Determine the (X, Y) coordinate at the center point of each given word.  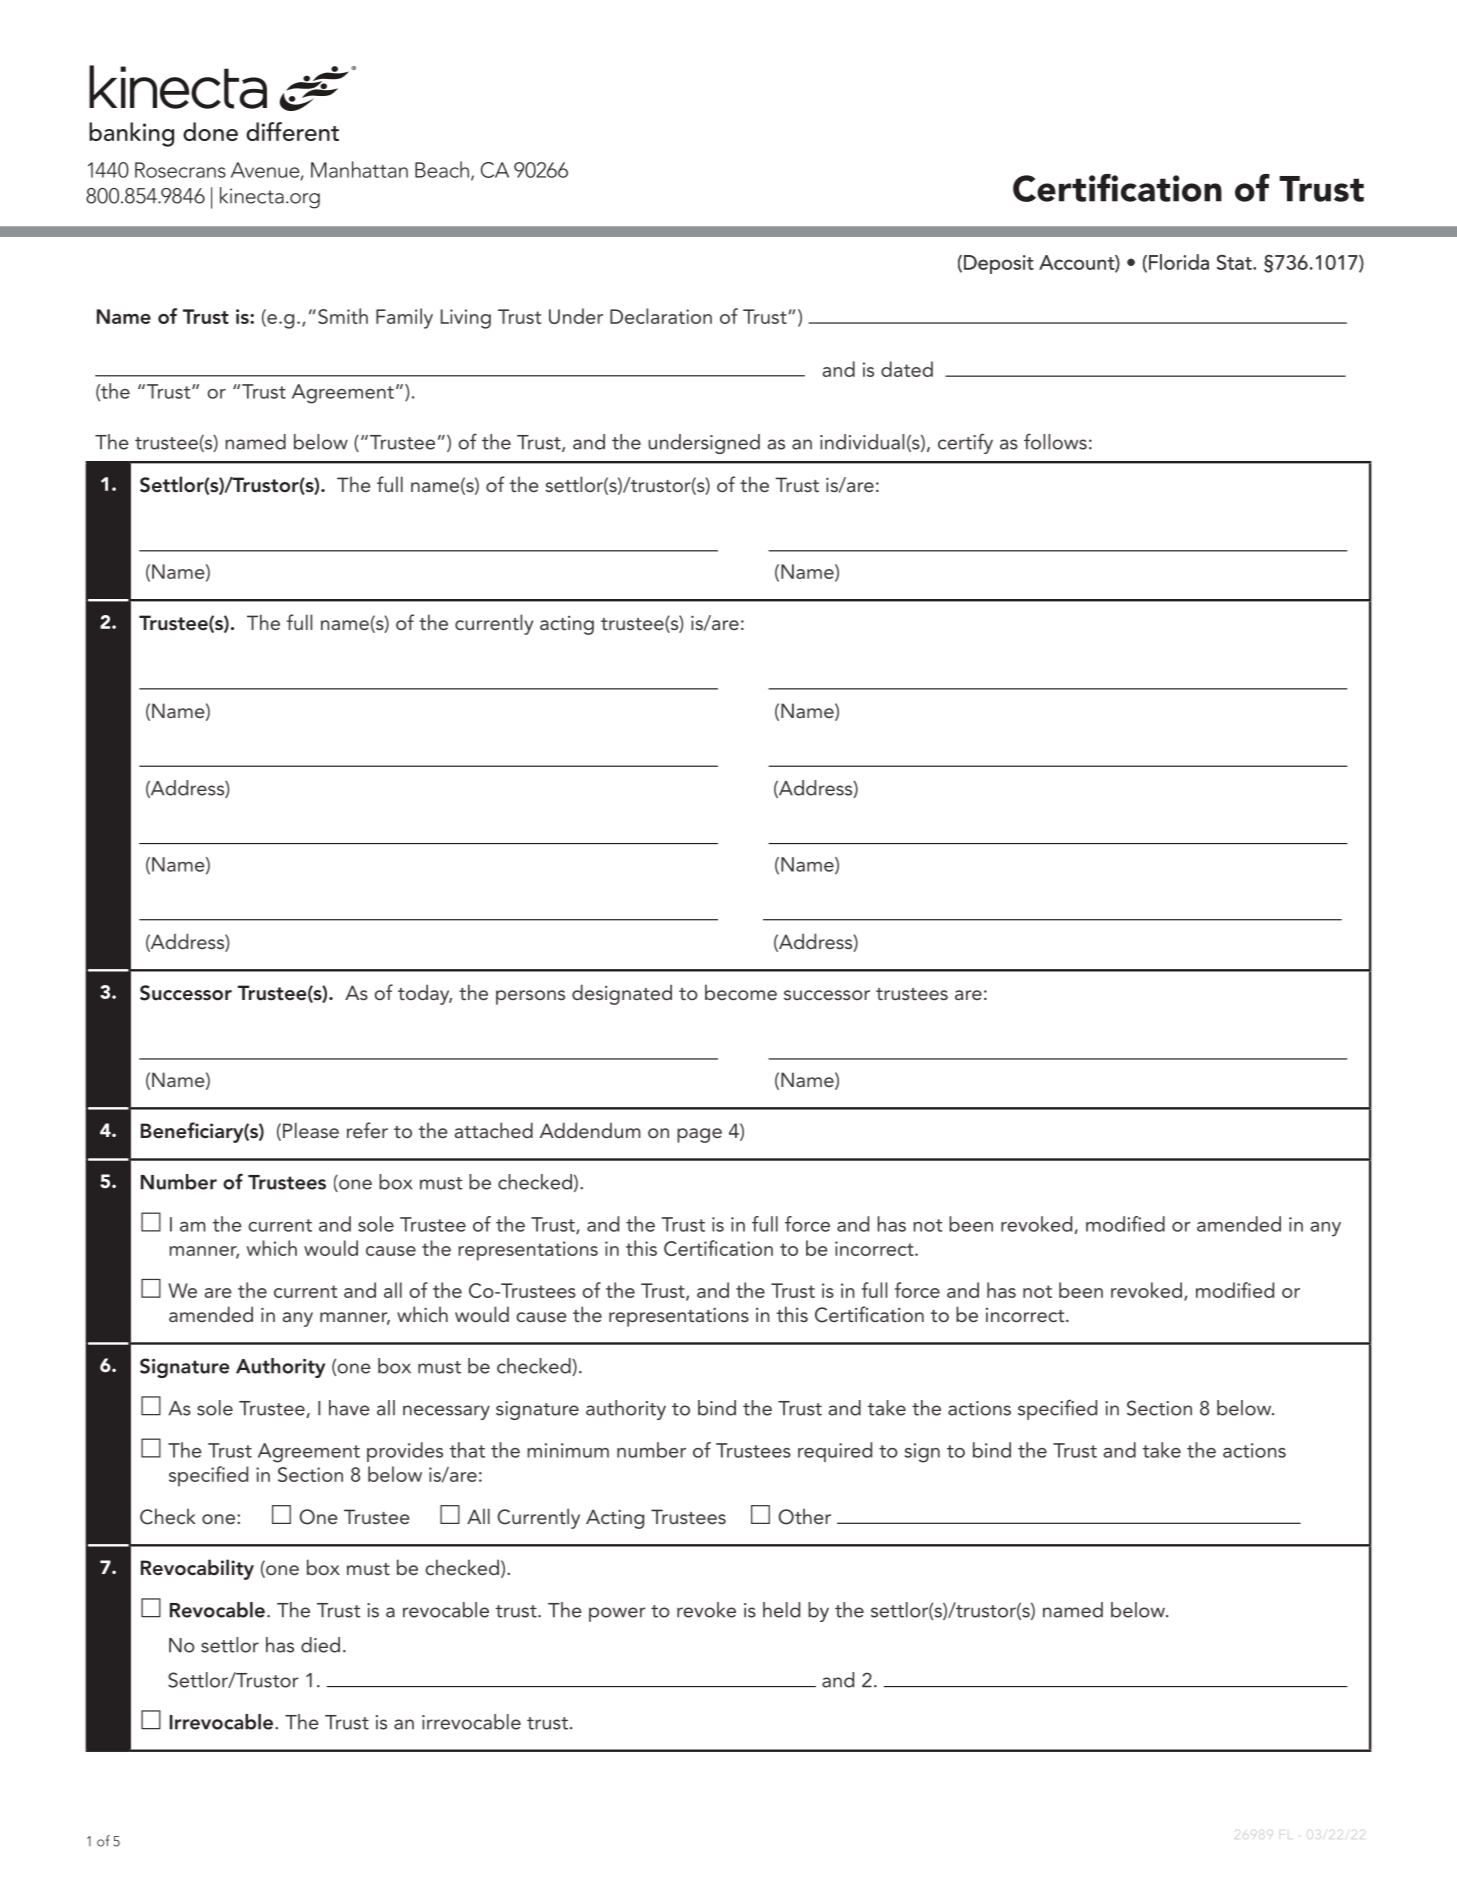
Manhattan (359, 169)
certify (965, 443)
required (835, 1452)
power (617, 1614)
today (425, 994)
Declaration (661, 316)
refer (367, 1130)
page (699, 1135)
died (320, 1645)
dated (907, 369)
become (741, 992)
